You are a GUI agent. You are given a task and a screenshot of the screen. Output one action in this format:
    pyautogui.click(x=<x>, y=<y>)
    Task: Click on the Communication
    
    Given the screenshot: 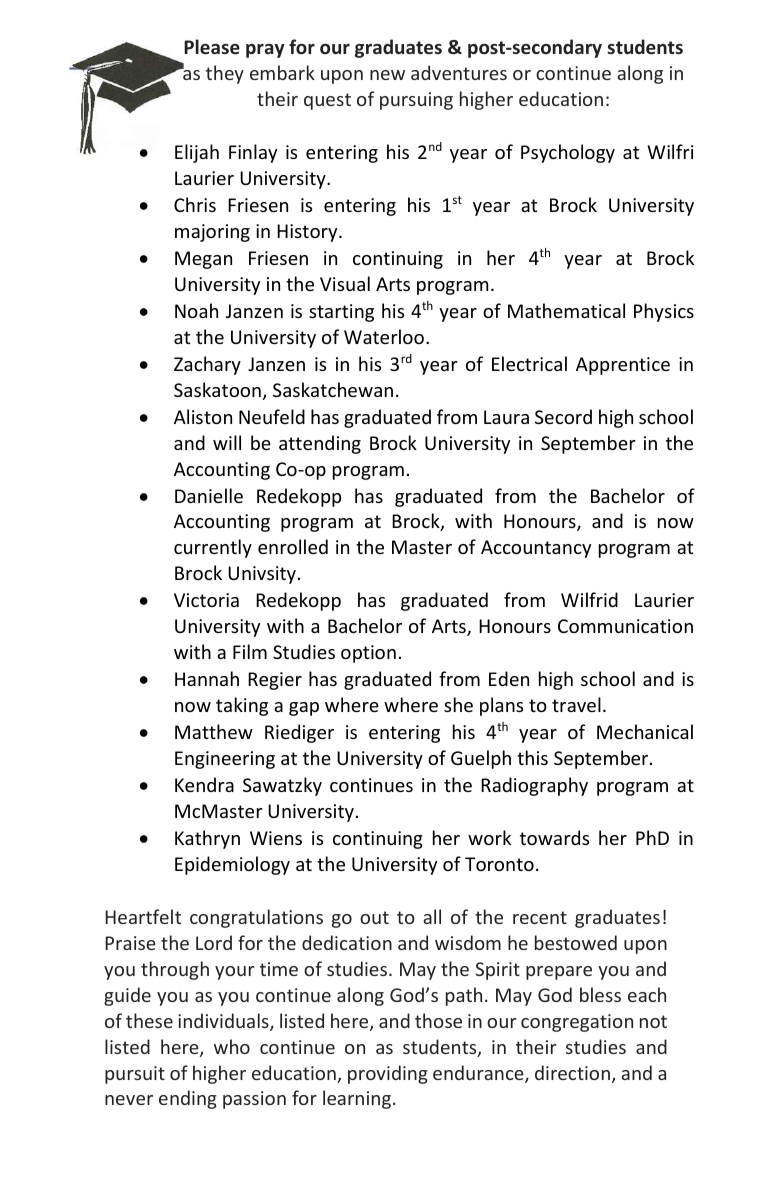 What is the action you would take?
    pyautogui.click(x=625, y=626)
